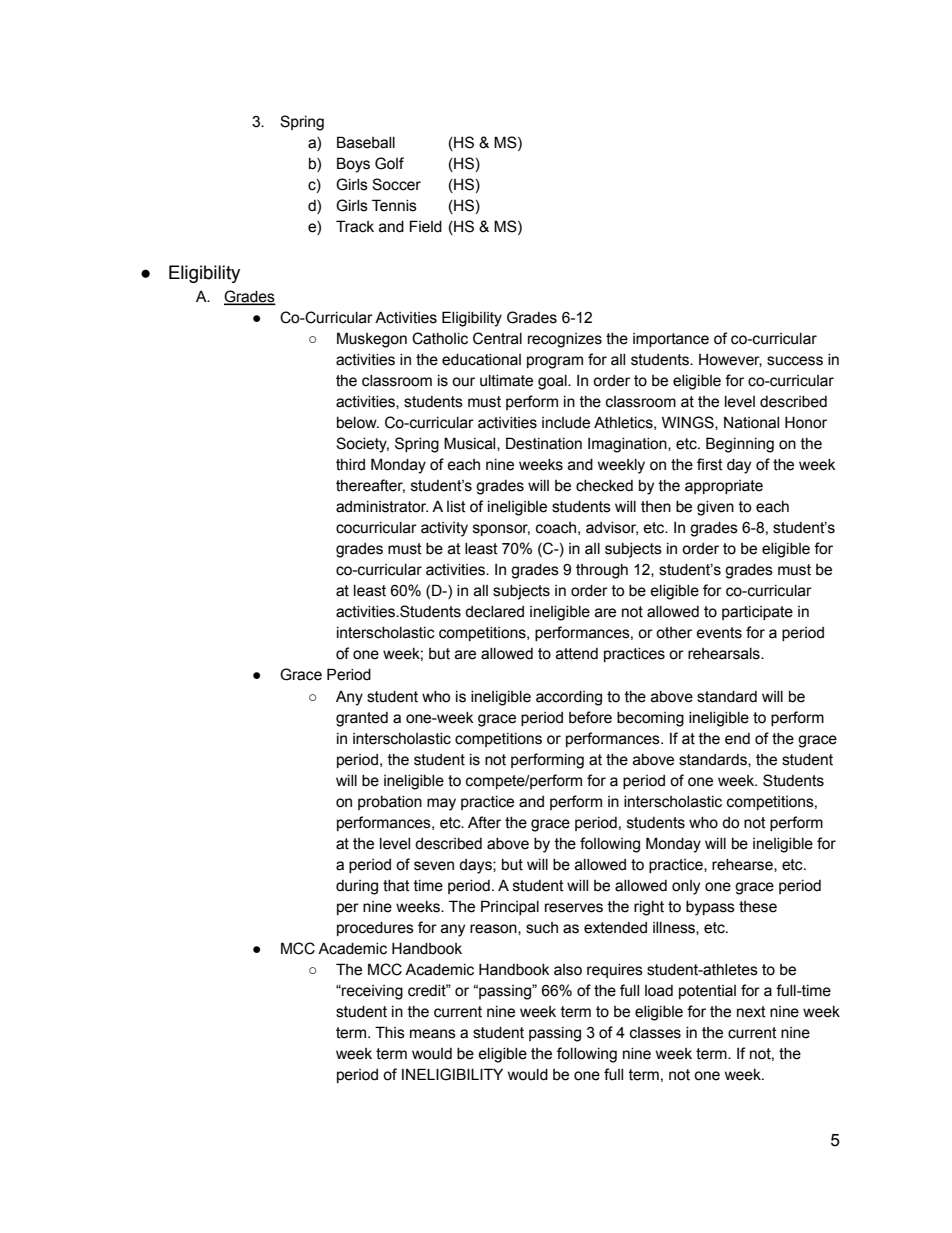 Image resolution: width=952 pixels, height=1233 pixels. Describe the element at coordinates (426, 226) in the screenshot. I see `Field` at that location.
